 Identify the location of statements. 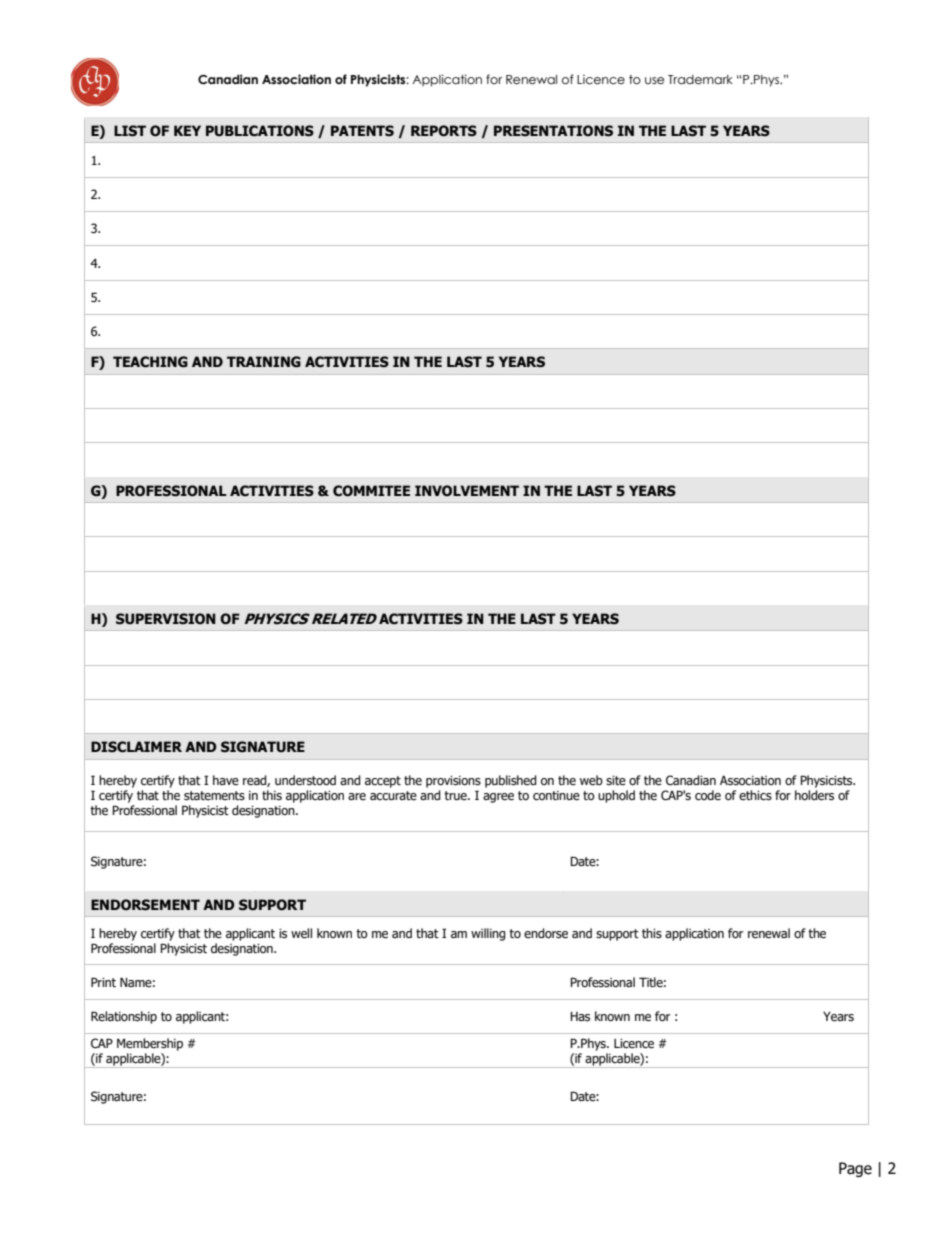
(214, 796).
